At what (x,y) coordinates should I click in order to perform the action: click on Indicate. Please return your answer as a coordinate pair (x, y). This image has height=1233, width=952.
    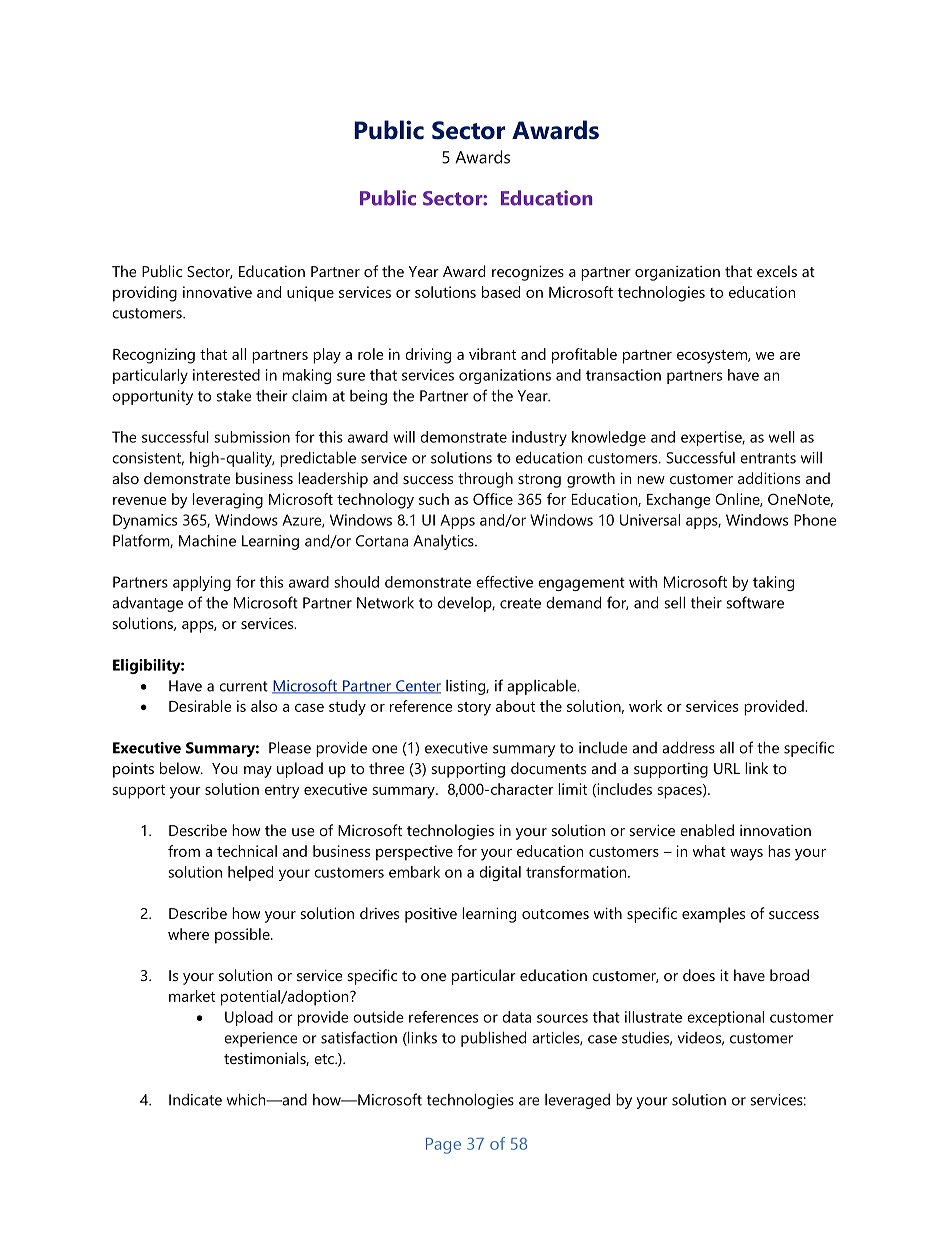
    Looking at the image, I should click on (195, 1099).
